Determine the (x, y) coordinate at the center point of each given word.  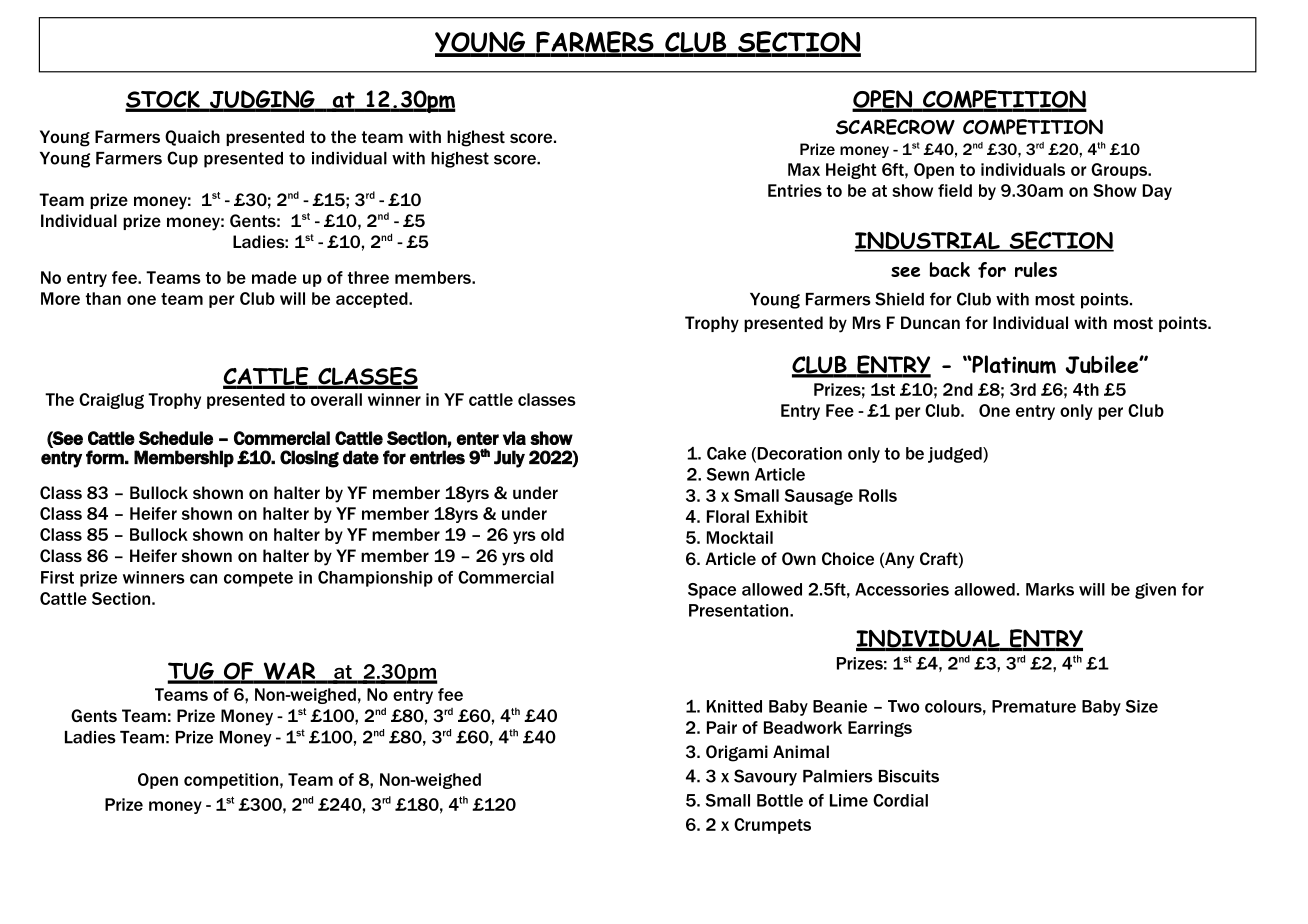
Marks (1050, 589)
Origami (737, 753)
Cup (182, 159)
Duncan (930, 322)
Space (712, 591)
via (514, 438)
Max (804, 169)
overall (336, 399)
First (57, 577)
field (955, 190)
